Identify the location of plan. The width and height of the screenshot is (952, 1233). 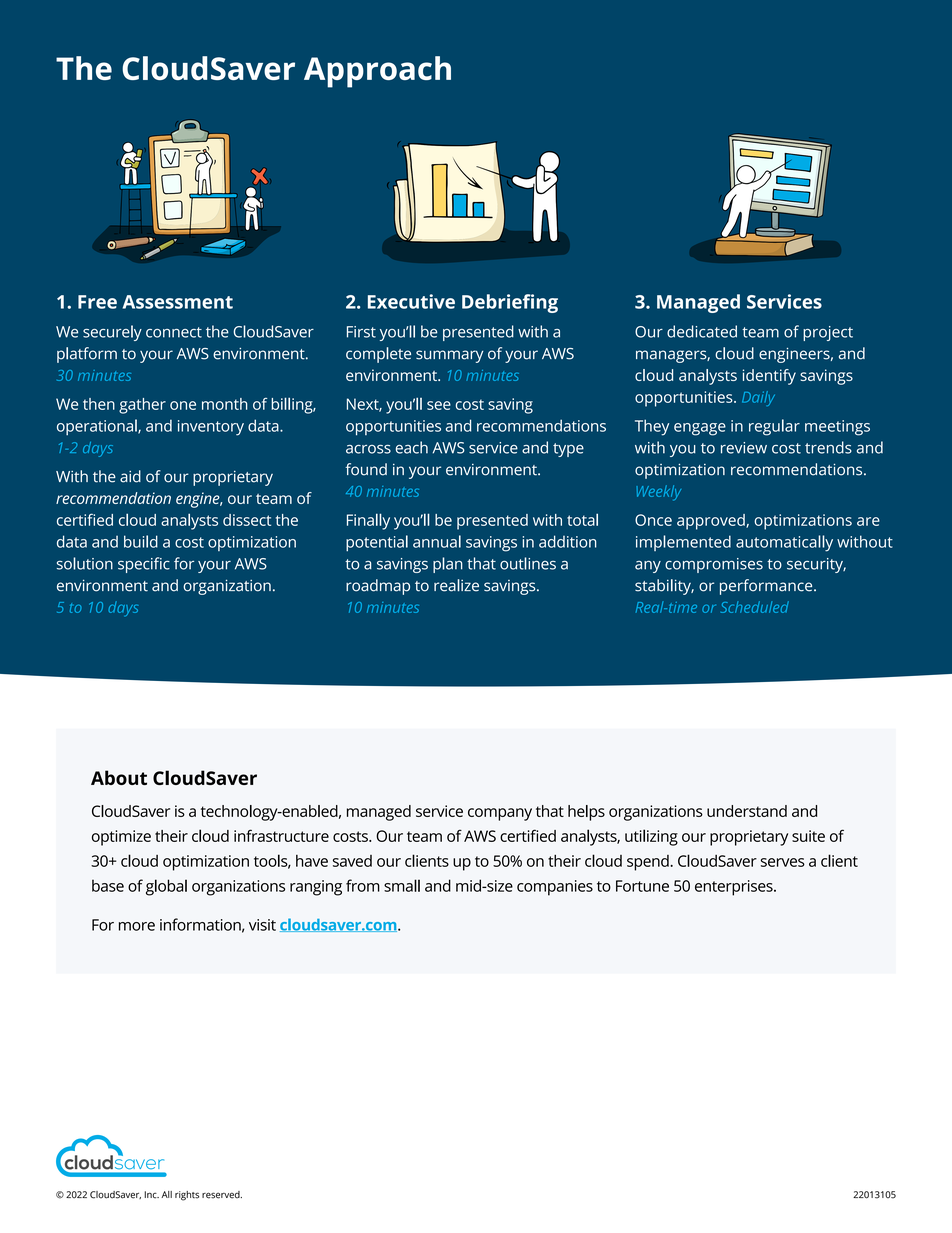
(448, 565).
